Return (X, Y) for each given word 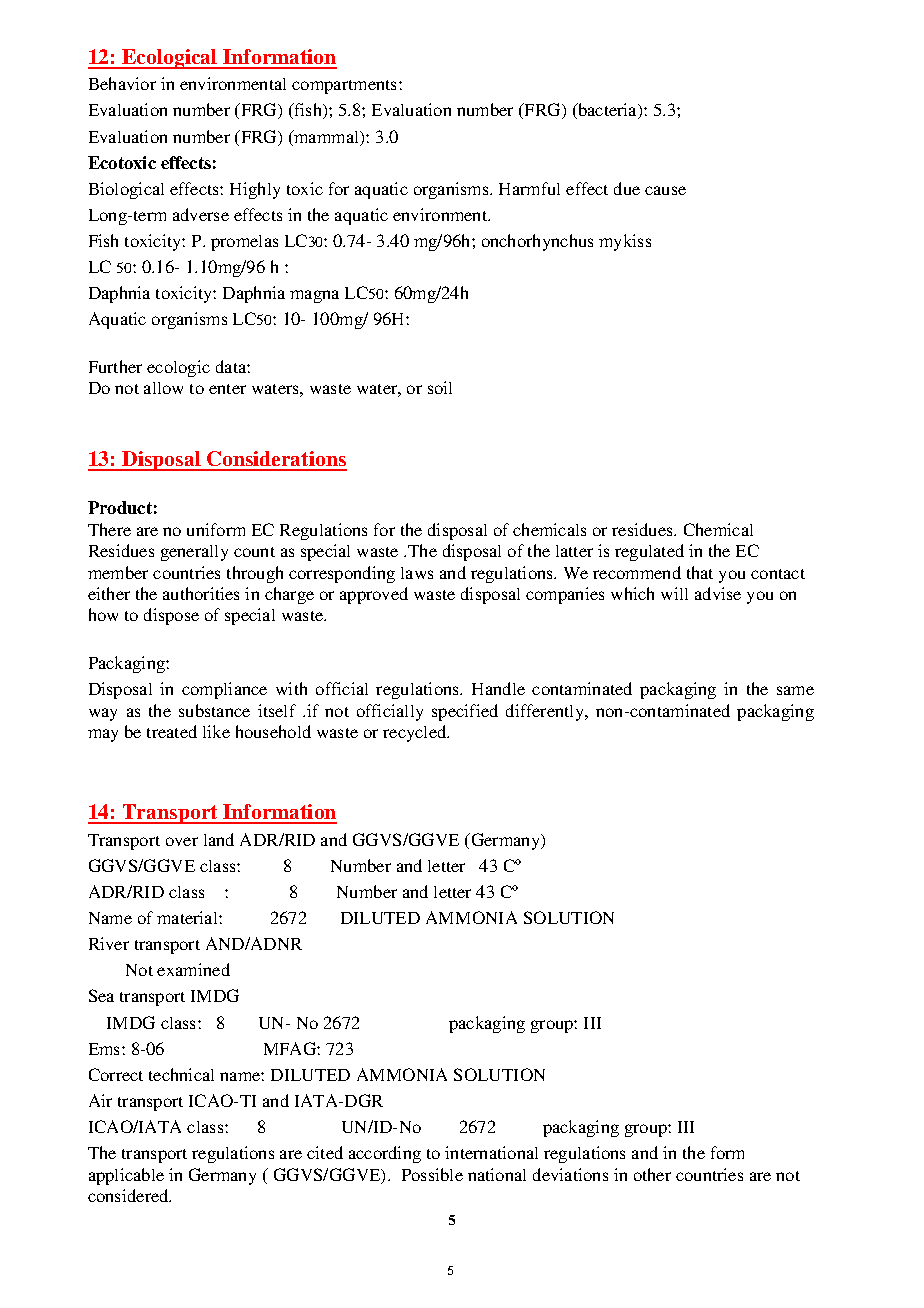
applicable (126, 1176)
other (652, 1174)
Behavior (122, 83)
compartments (346, 87)
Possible (432, 1174)
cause (665, 190)
